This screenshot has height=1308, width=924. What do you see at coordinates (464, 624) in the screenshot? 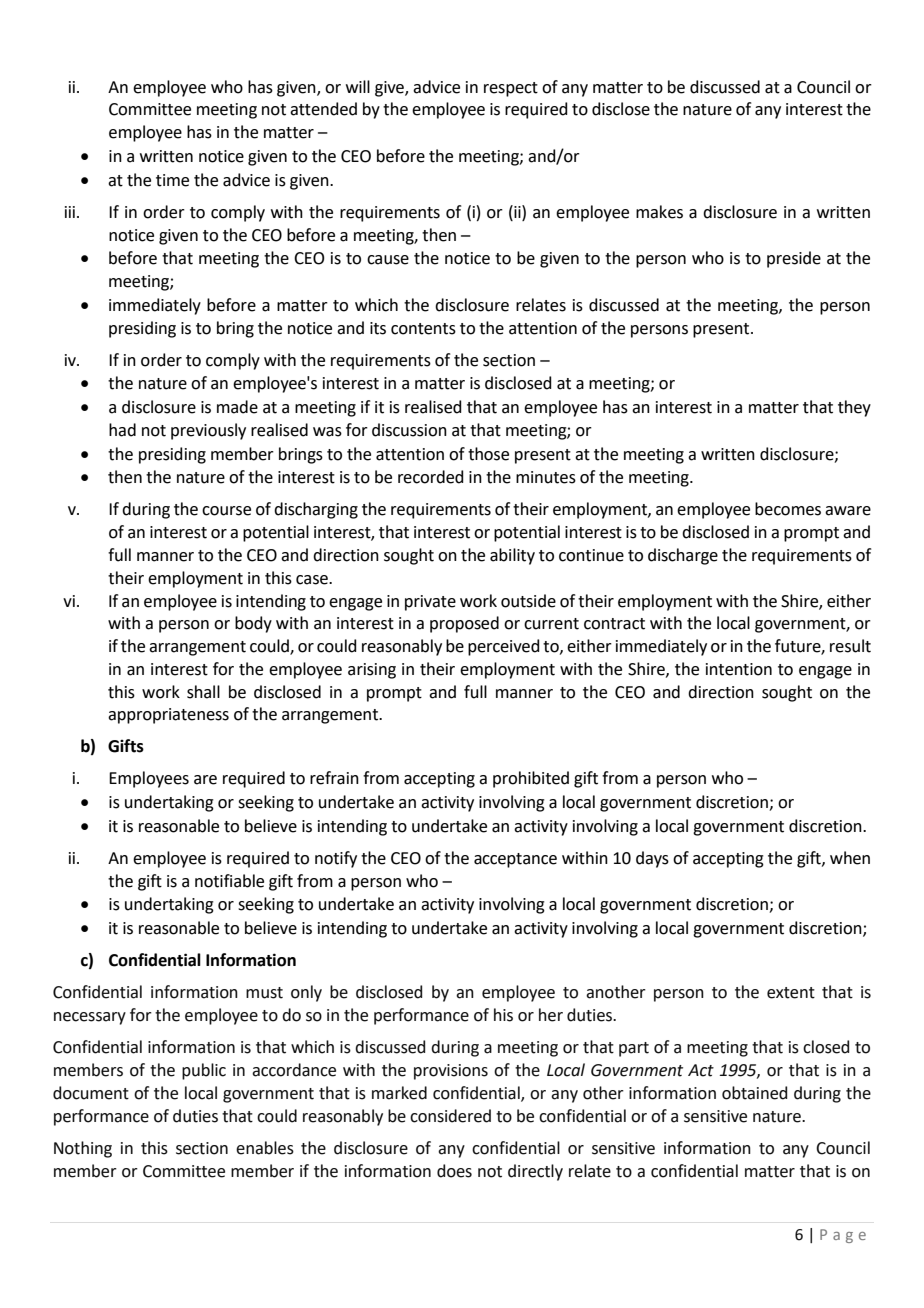
I see `proposed` at bounding box center [464, 624].
